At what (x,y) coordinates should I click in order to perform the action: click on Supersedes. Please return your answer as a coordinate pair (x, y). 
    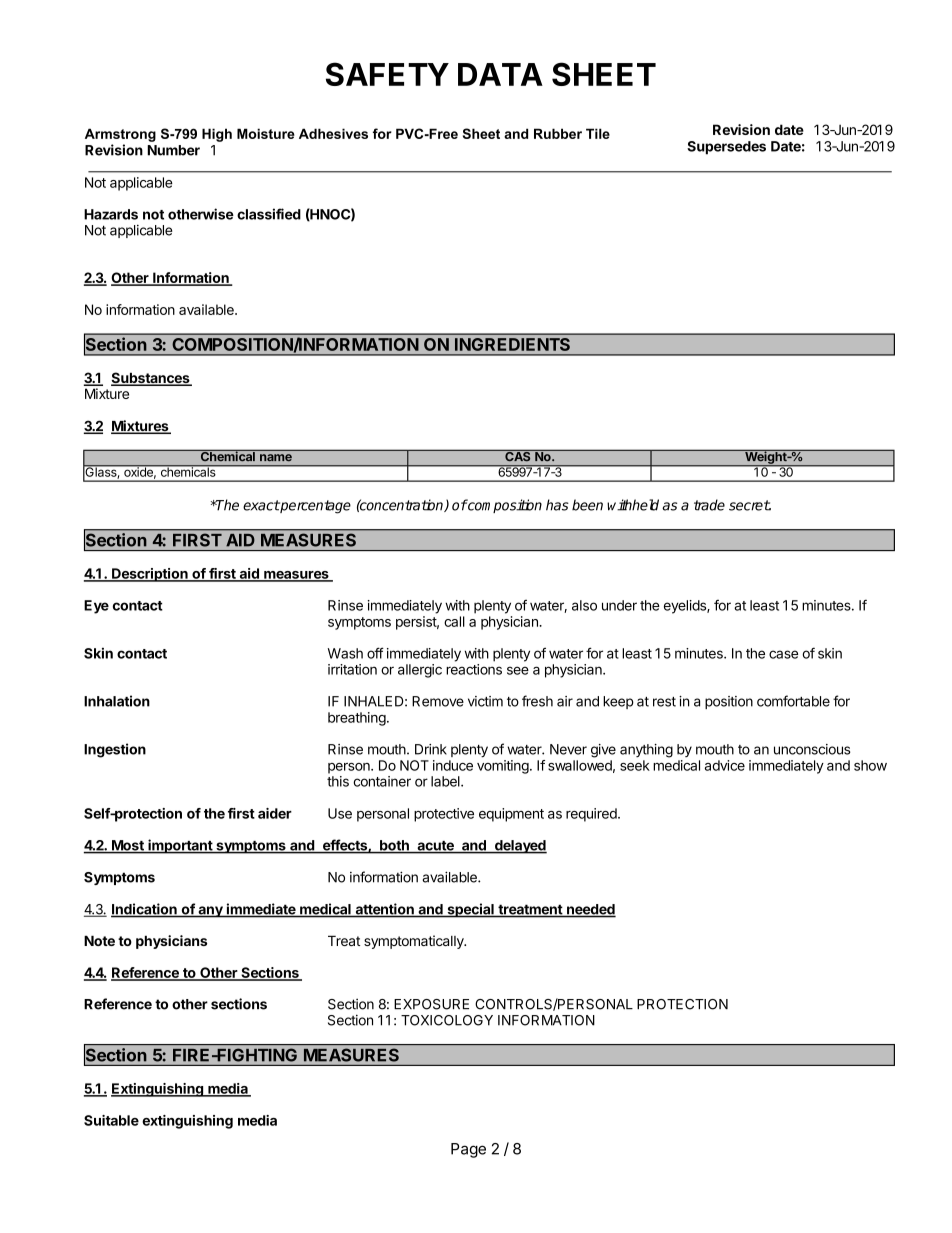
    Looking at the image, I should click on (726, 148).
